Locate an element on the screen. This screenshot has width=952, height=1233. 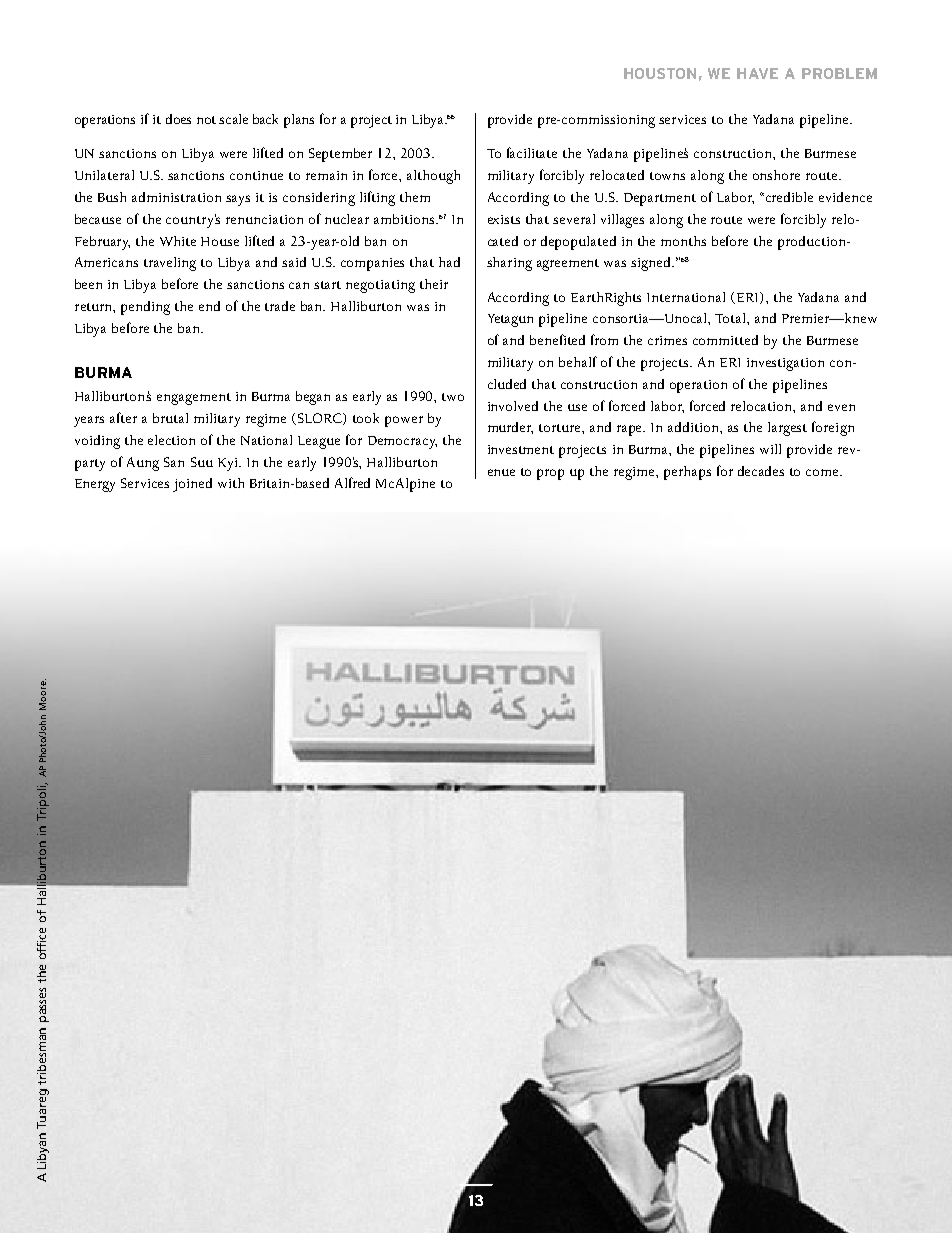
administration is located at coordinates (176, 197).
